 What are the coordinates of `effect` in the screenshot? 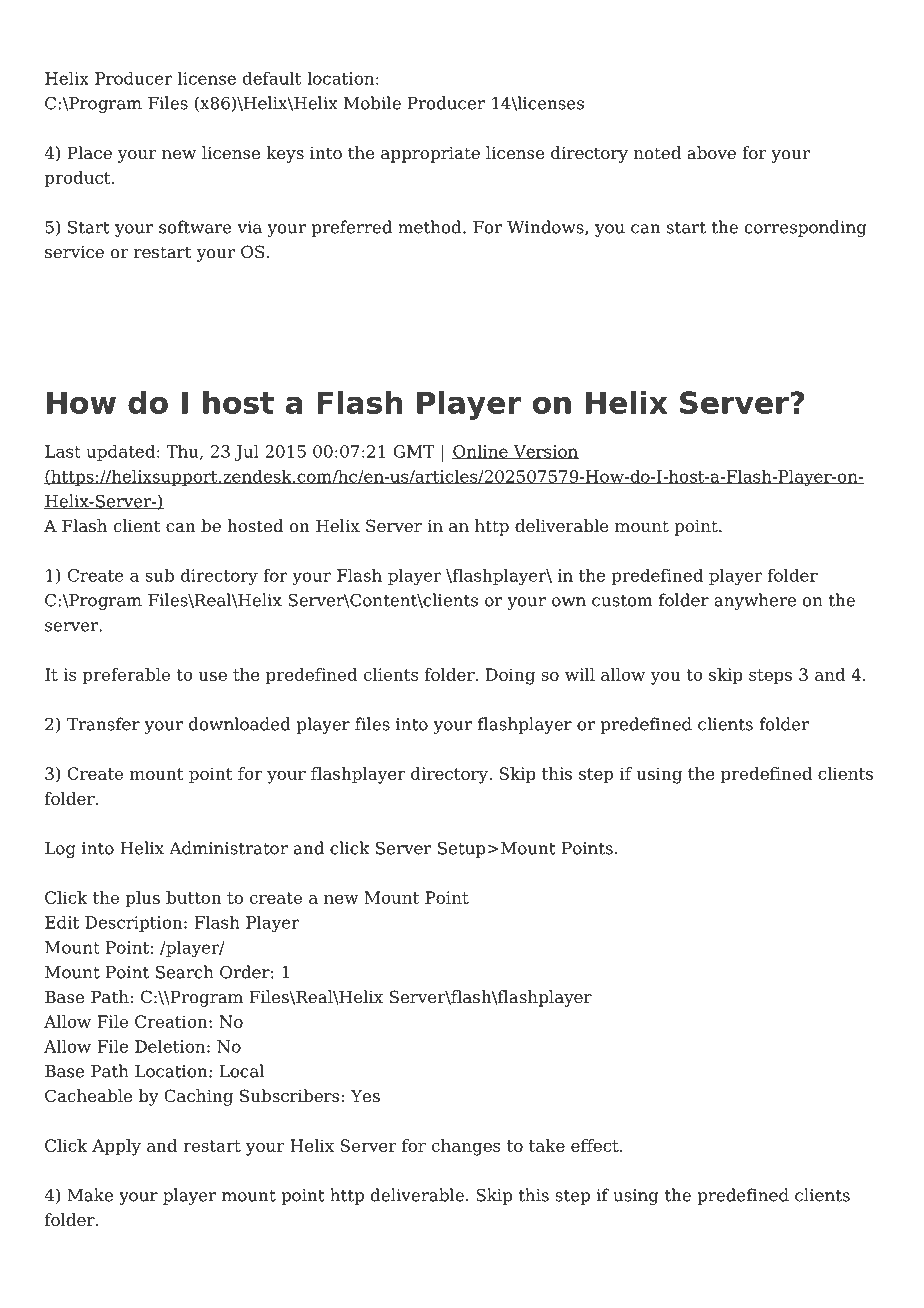 It's located at (596, 1145).
